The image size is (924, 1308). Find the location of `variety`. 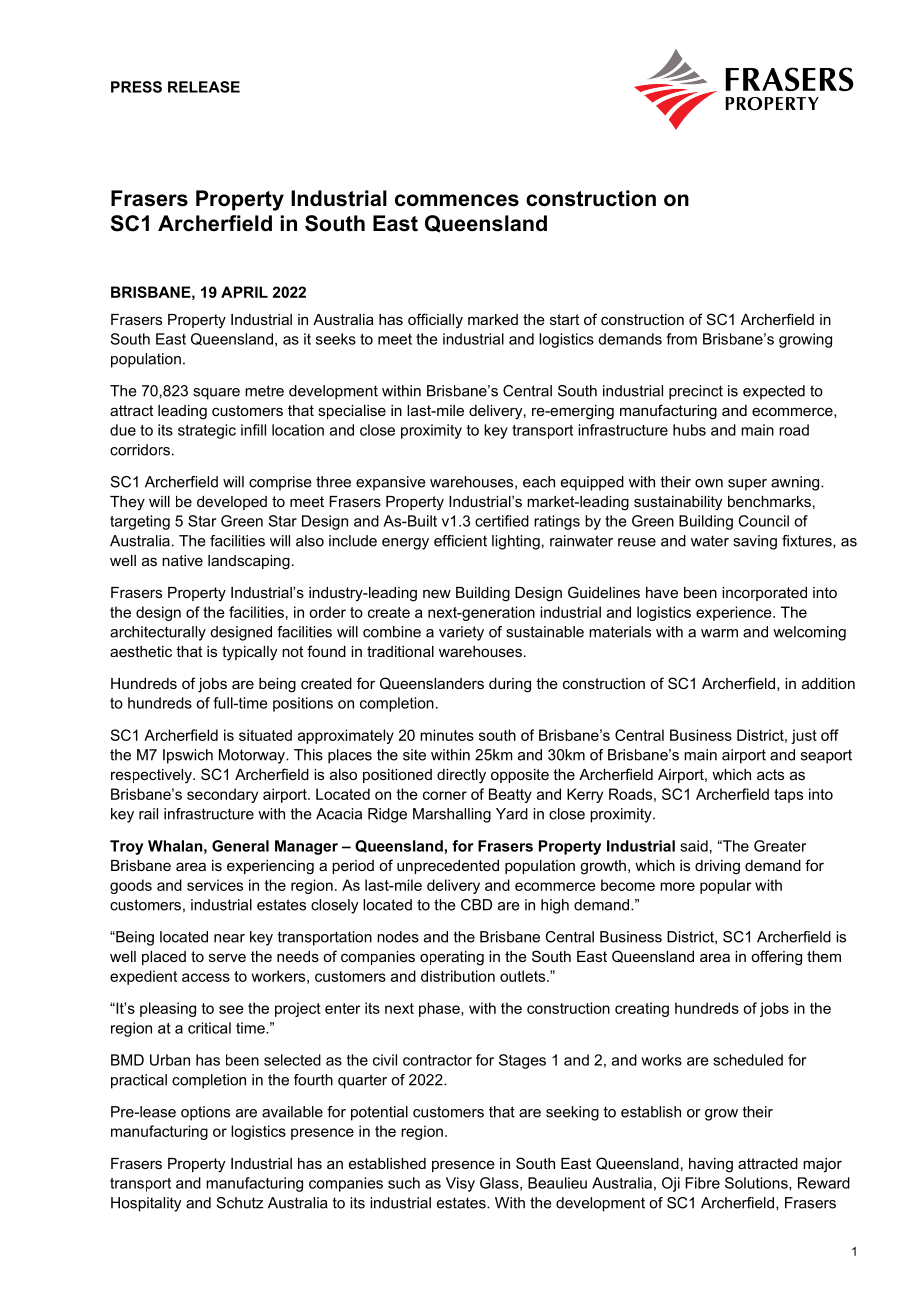

variety is located at coordinates (461, 633).
